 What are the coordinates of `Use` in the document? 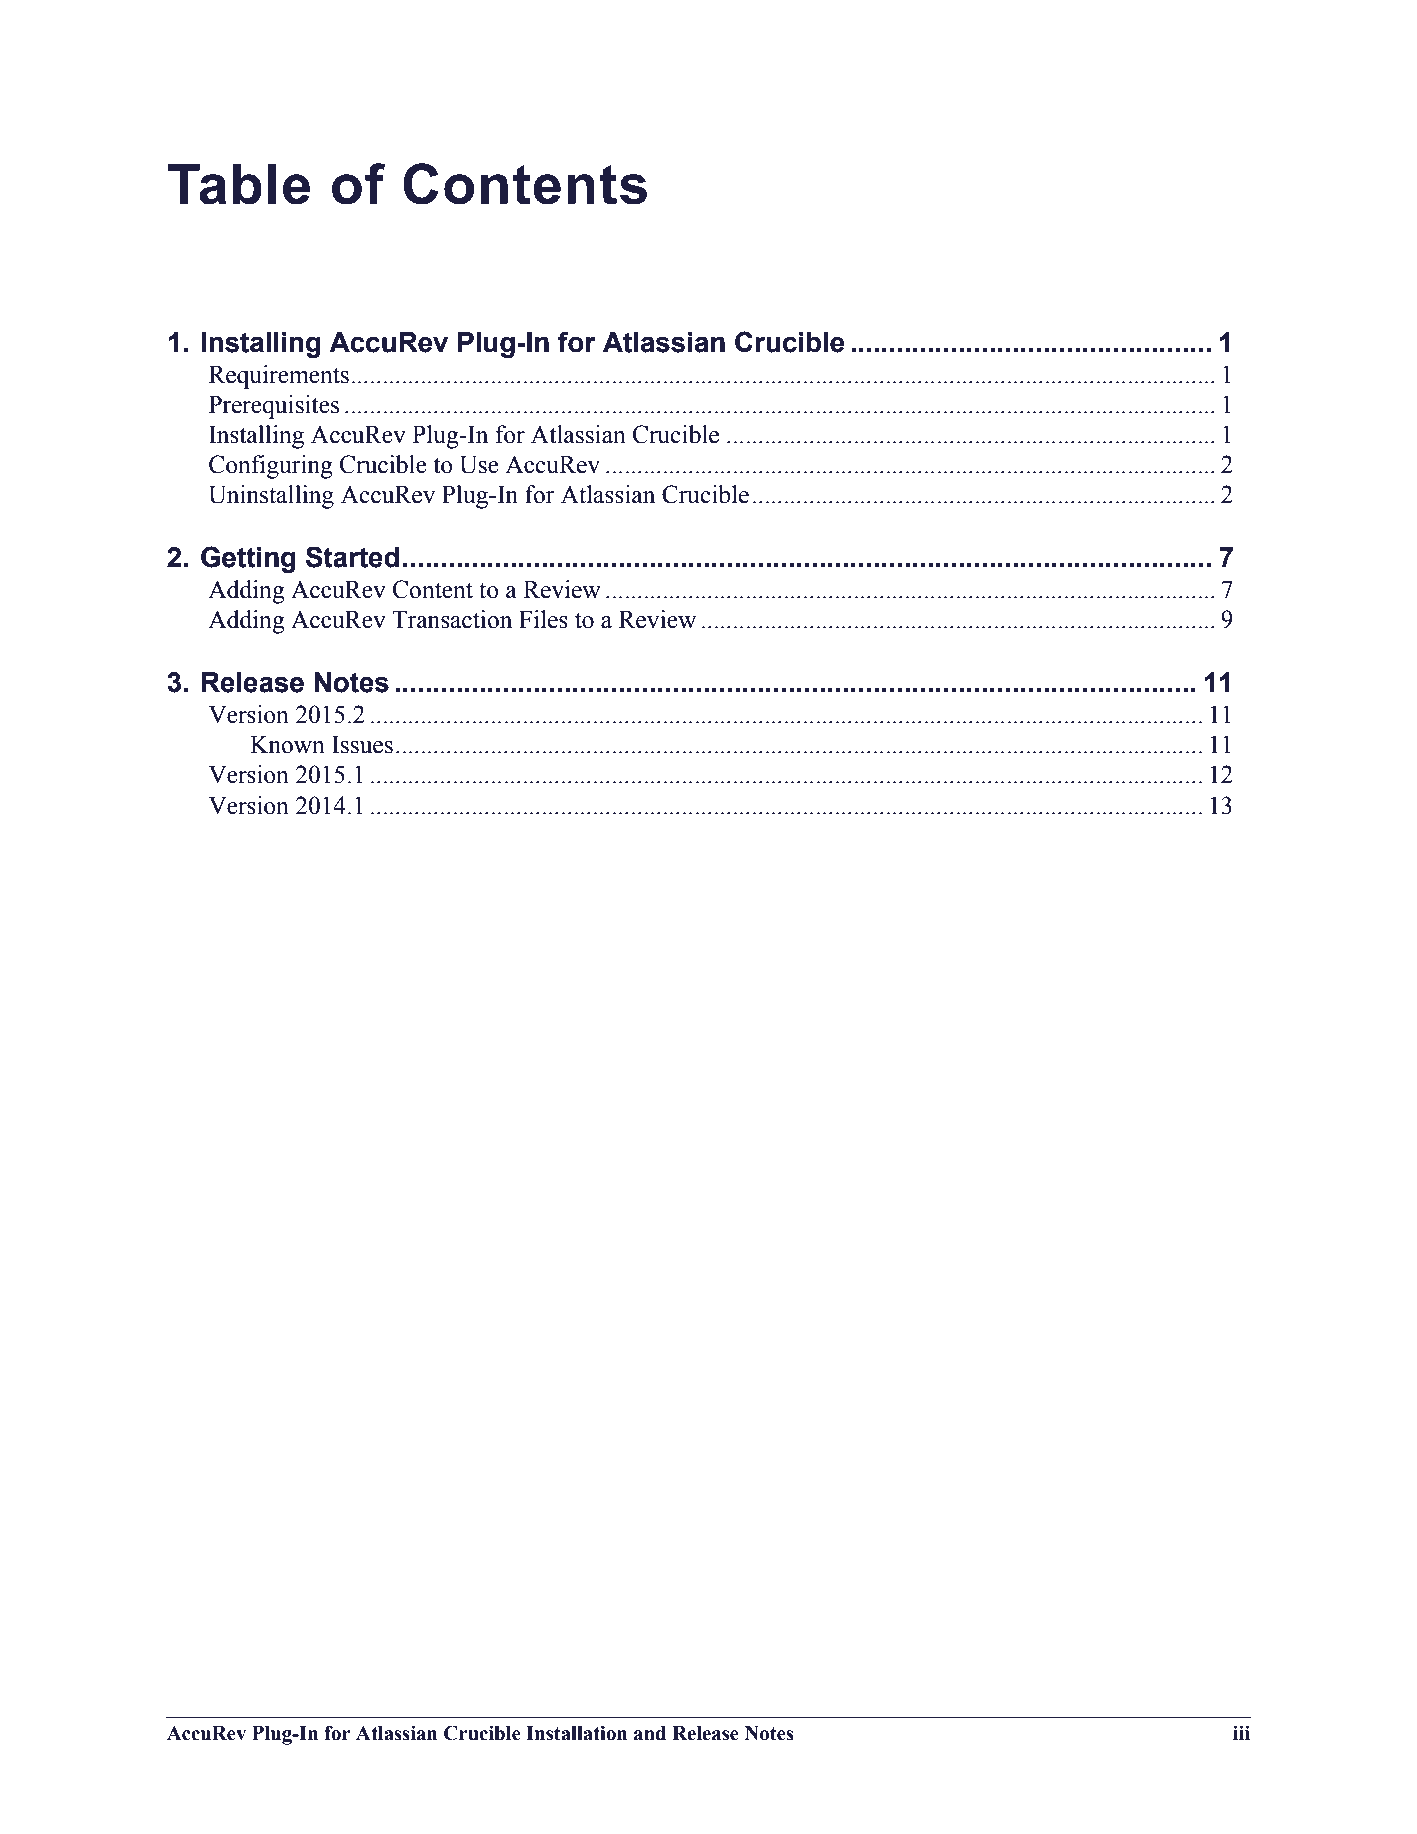 It's located at (479, 465).
